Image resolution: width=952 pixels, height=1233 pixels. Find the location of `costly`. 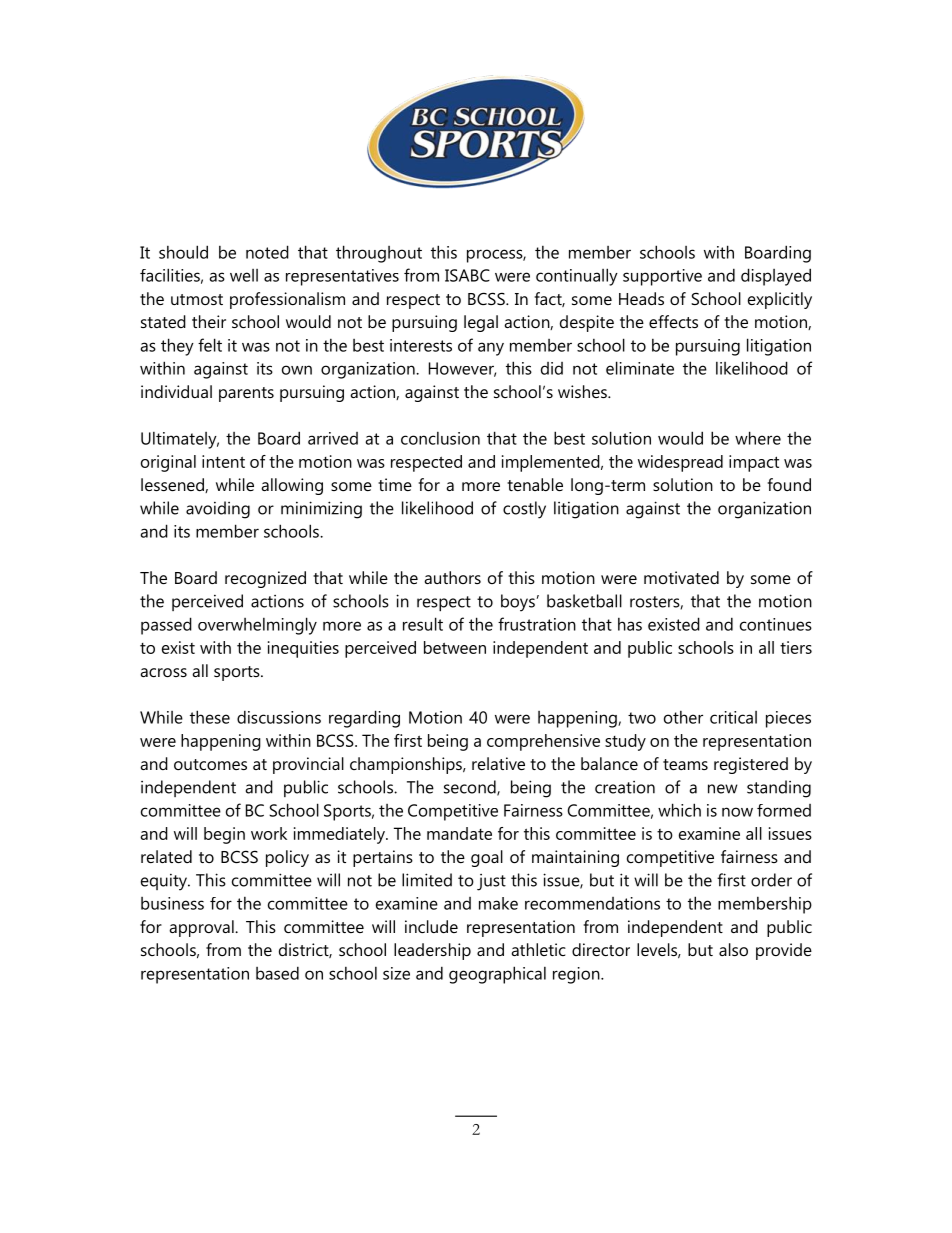

costly is located at coordinates (524, 510).
